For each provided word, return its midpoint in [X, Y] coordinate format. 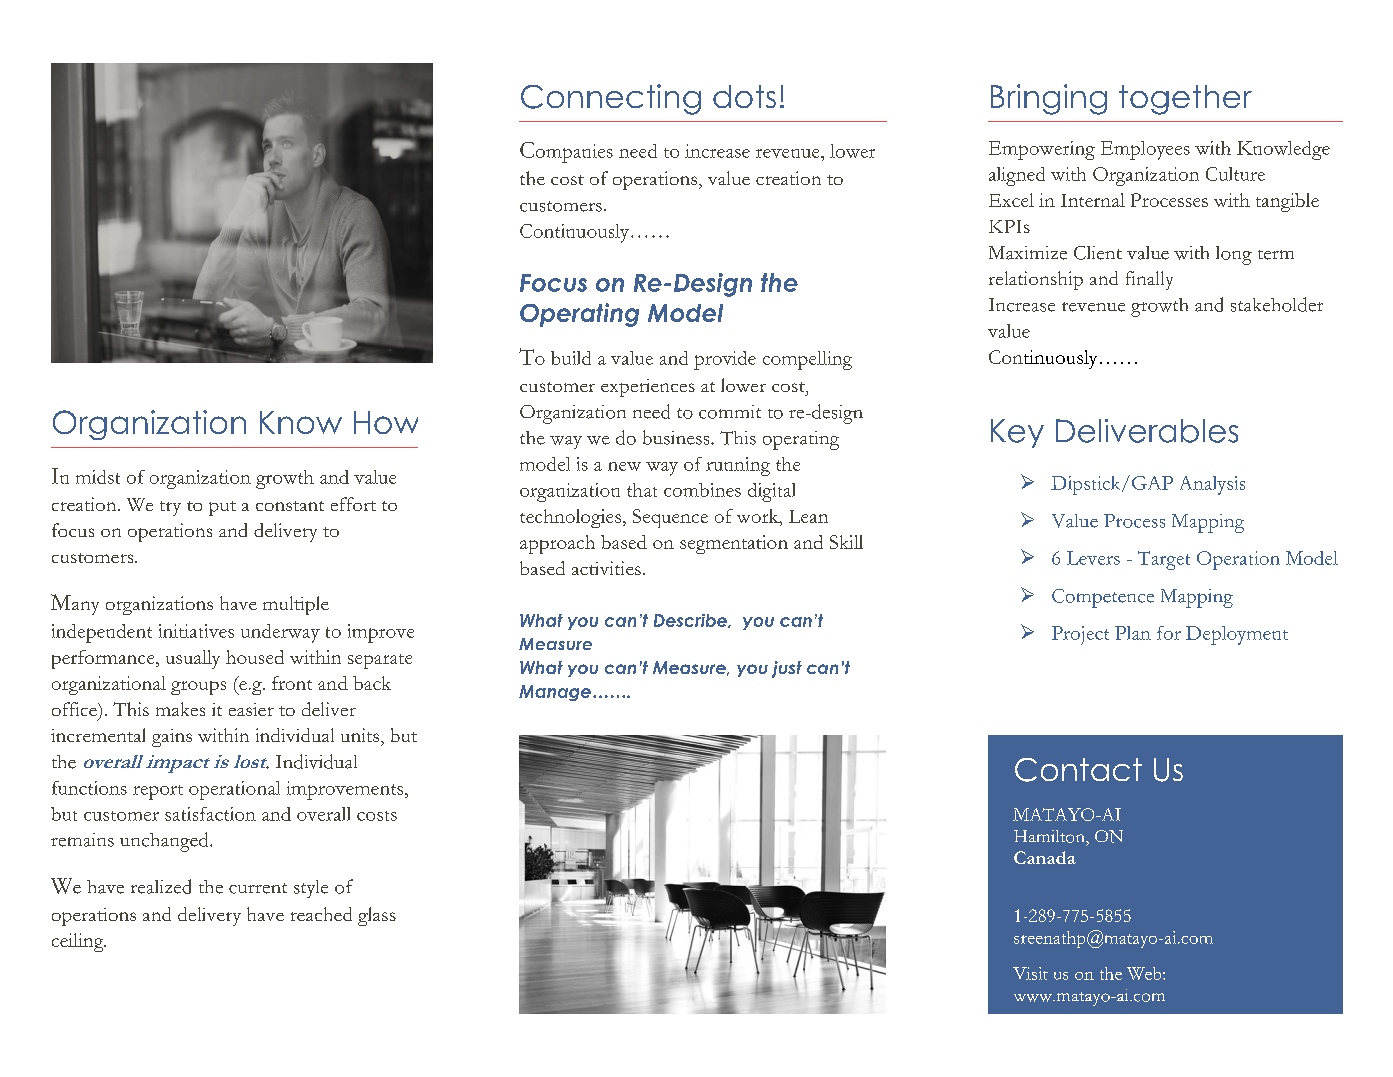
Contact [1078, 770]
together [1185, 100]
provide [725, 360]
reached [321, 914]
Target [1164, 560]
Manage [555, 693]
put [222, 508]
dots [744, 96]
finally [1149, 280]
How [386, 422]
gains [172, 738]
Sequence [670, 518]
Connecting [611, 99]
